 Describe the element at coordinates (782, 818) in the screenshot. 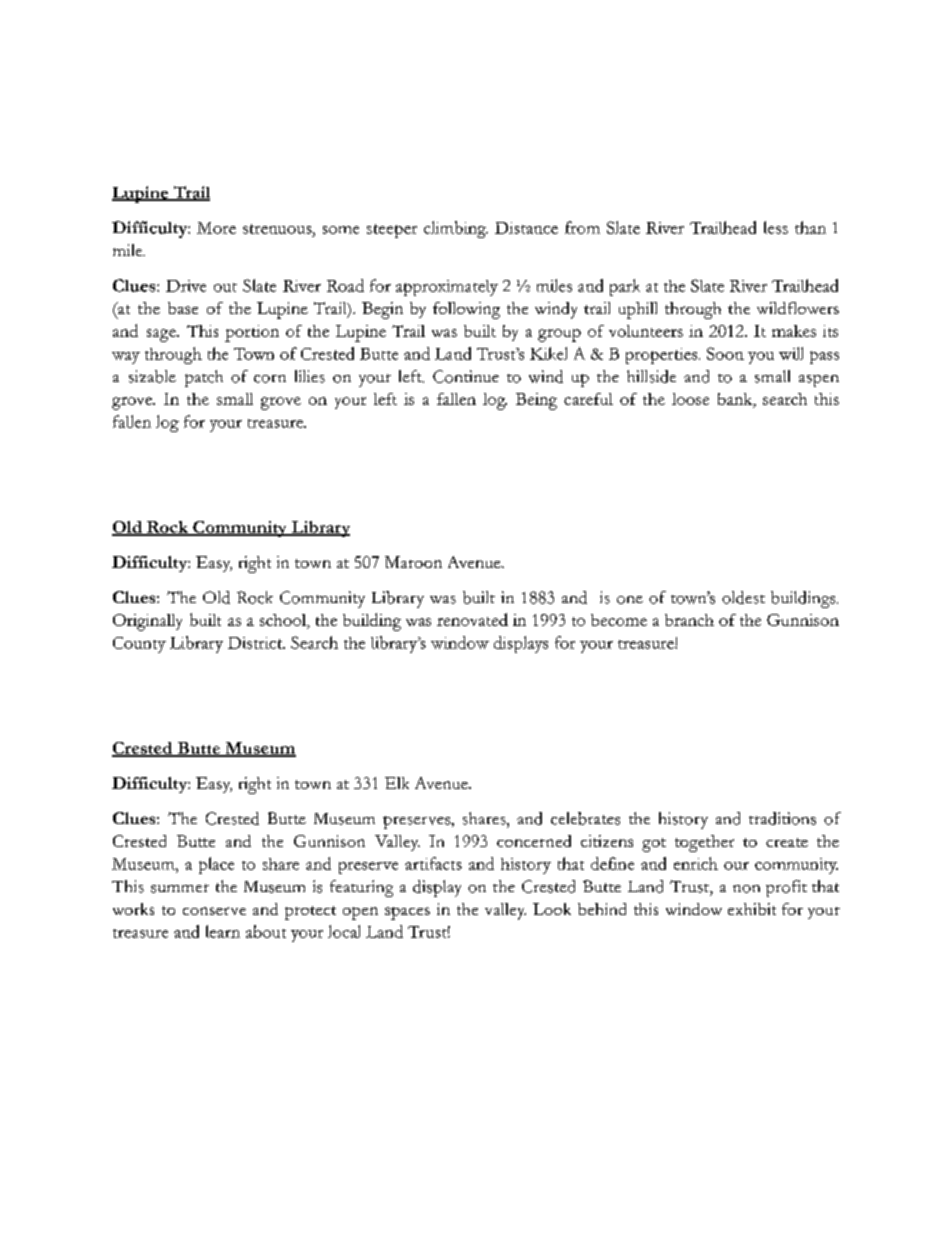

I see `traditions` at that location.
